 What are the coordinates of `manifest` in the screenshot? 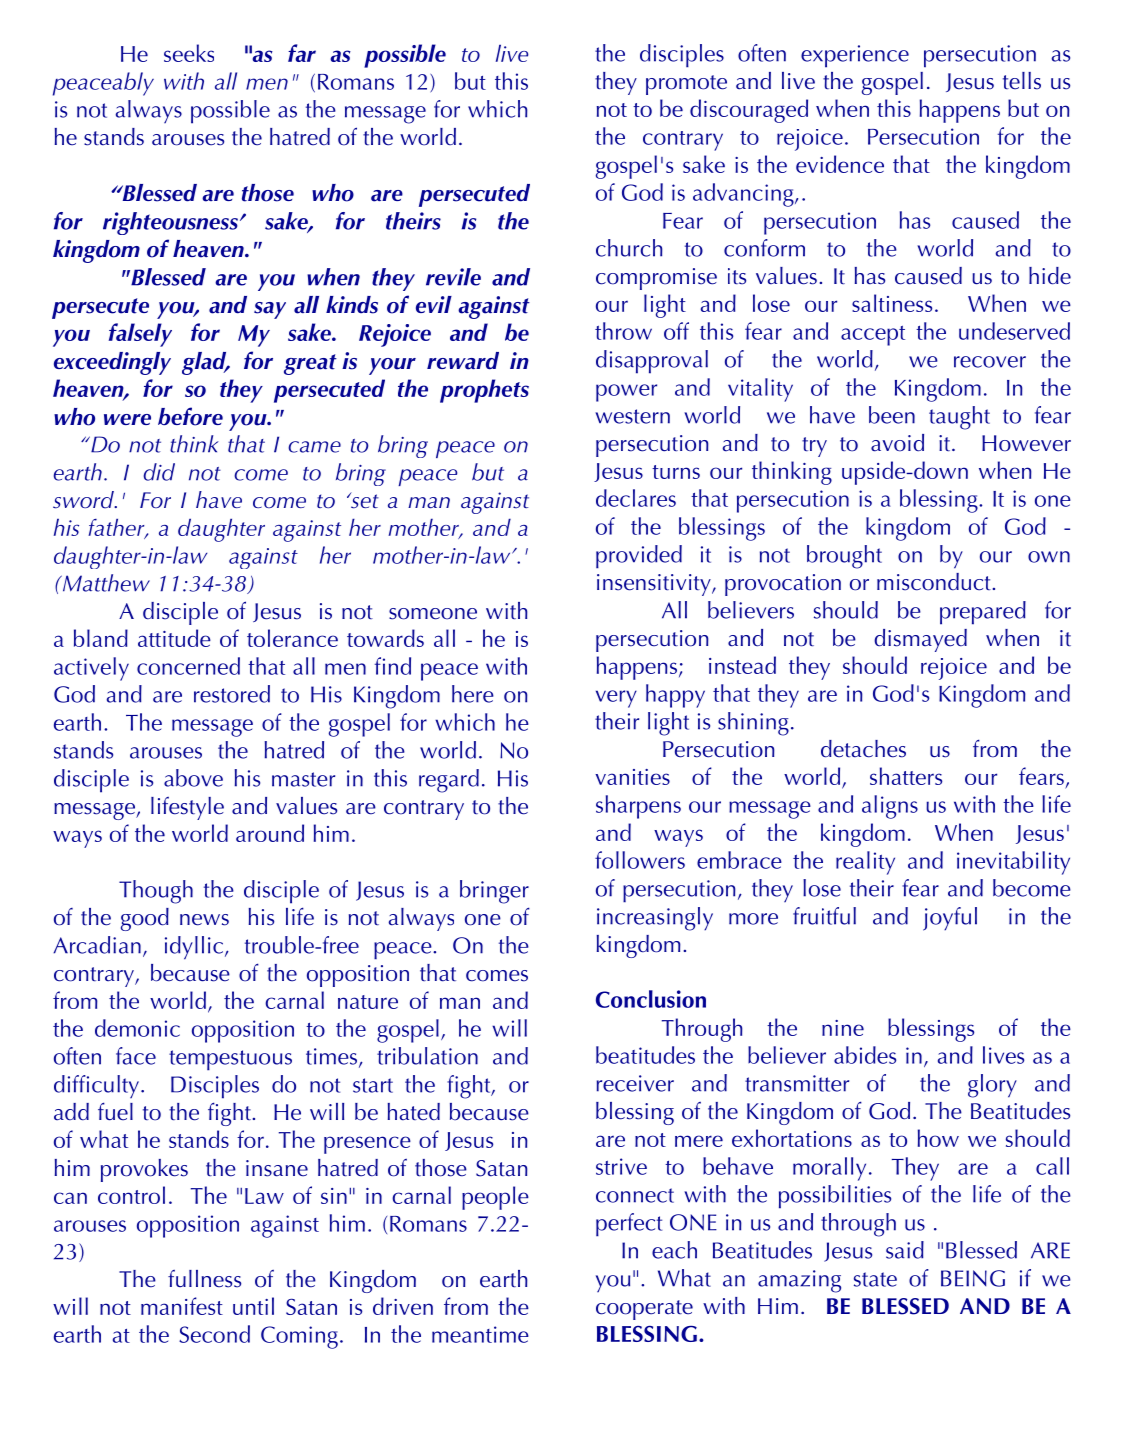 It's located at (182, 1306).
